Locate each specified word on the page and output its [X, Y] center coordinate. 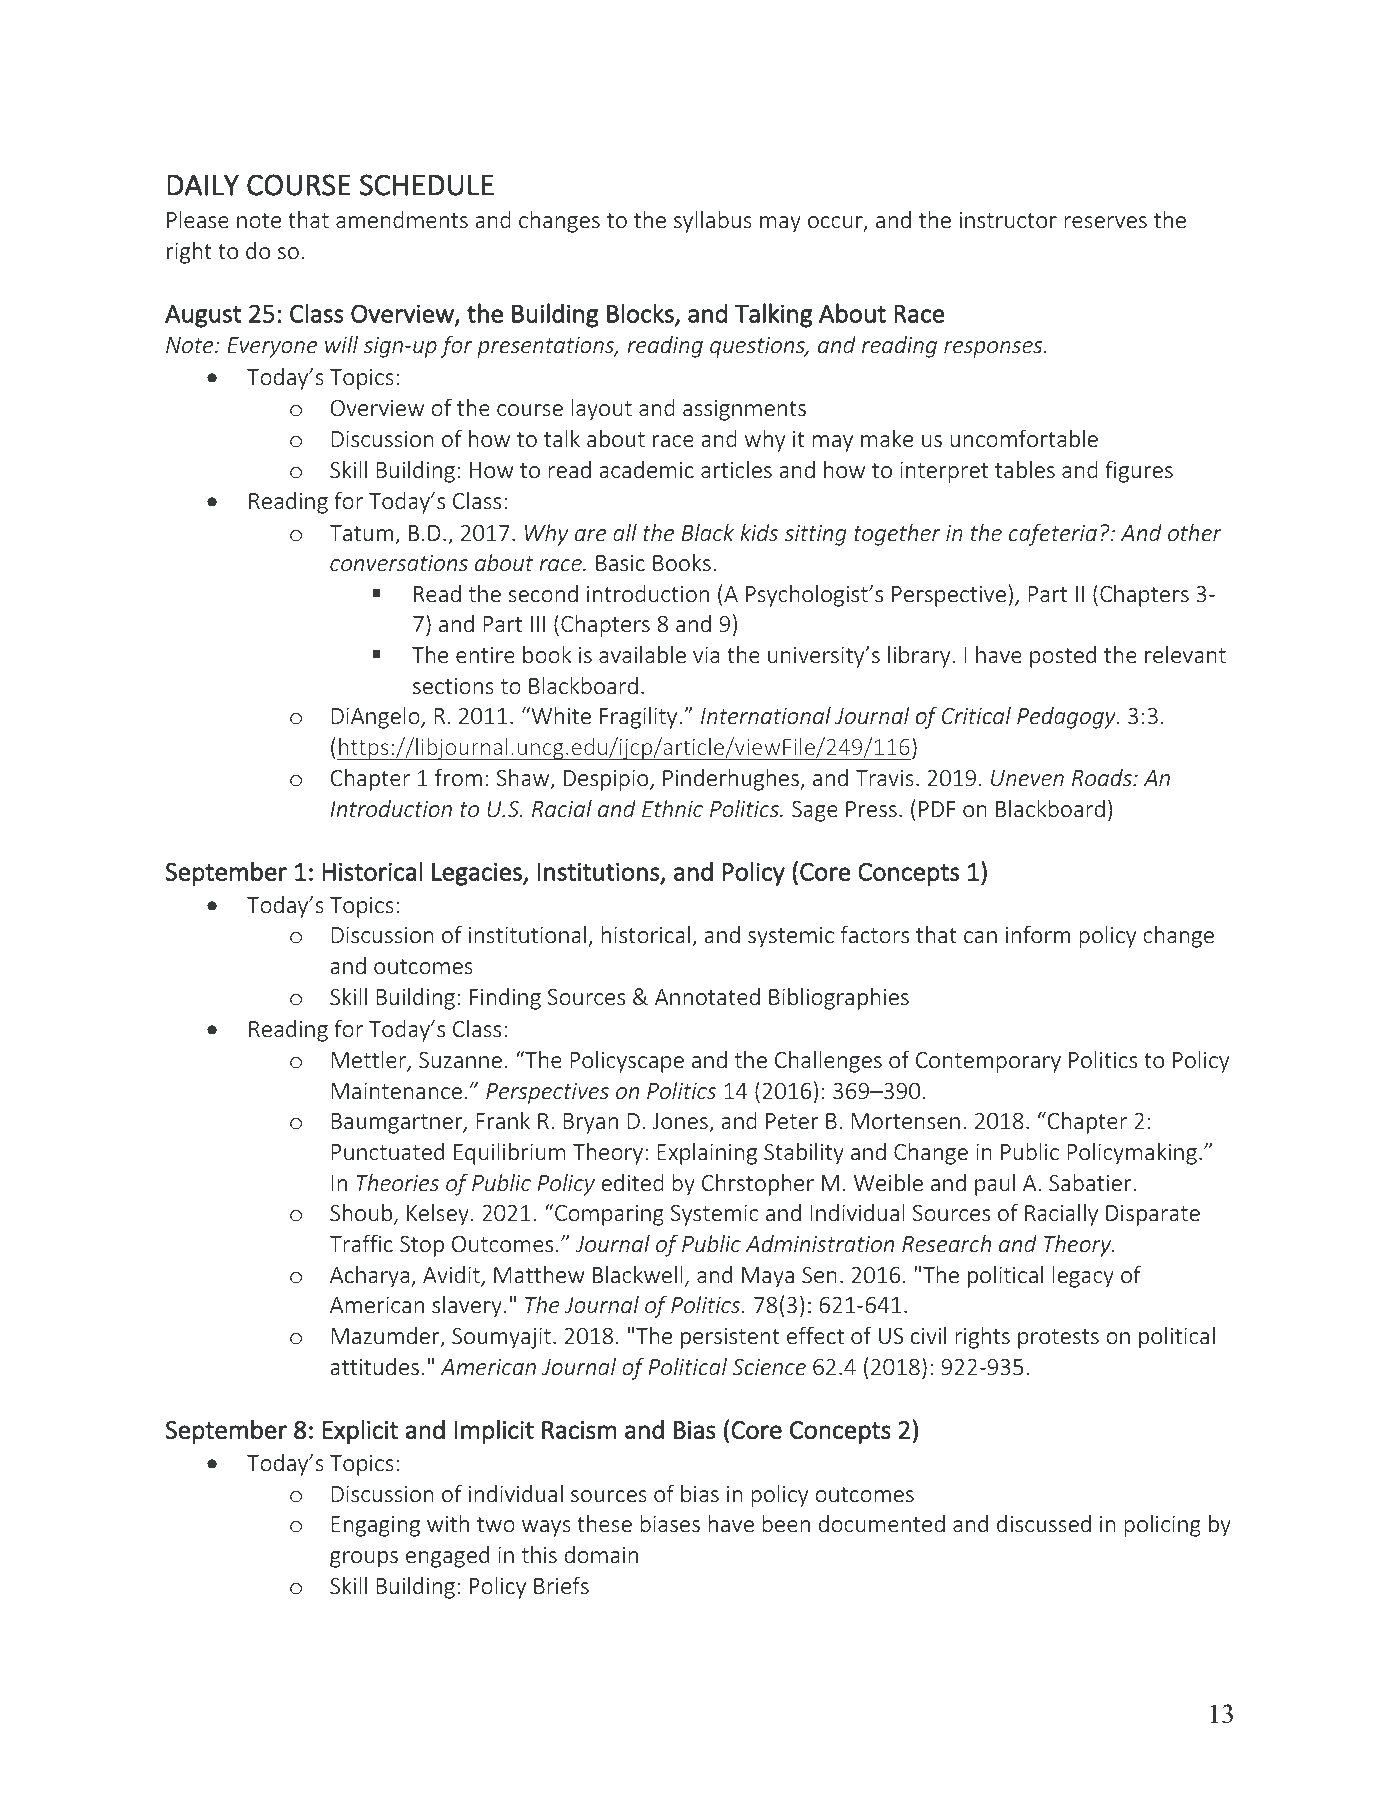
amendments [402, 219]
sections [453, 686]
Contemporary [988, 1062]
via [706, 655]
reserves [1105, 222]
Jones [681, 1123]
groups [364, 1559]
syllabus [713, 222]
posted [1063, 657]
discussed [1044, 1523]
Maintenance [397, 1091]
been [786, 1523]
